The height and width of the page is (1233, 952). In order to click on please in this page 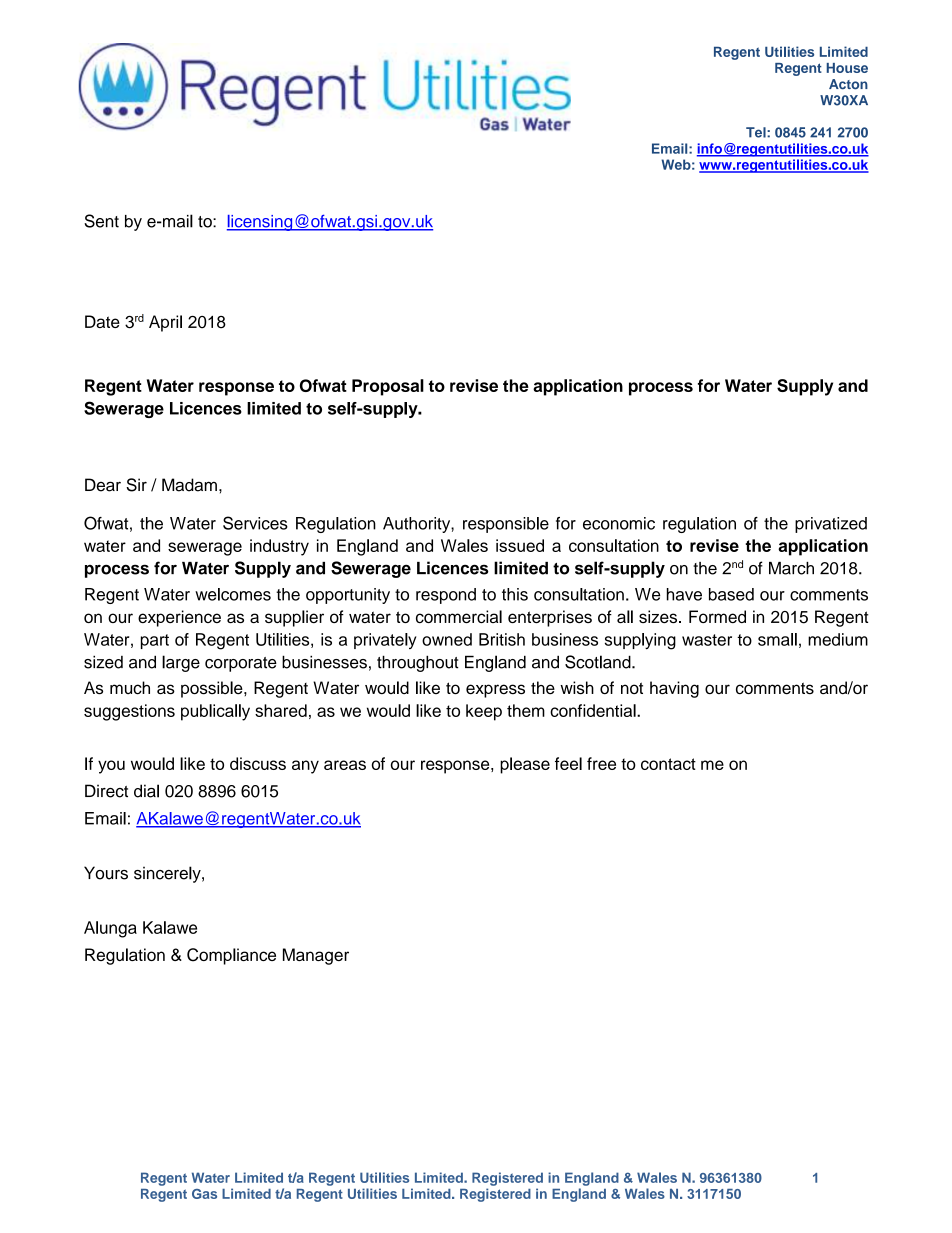, I will do `click(525, 765)`.
